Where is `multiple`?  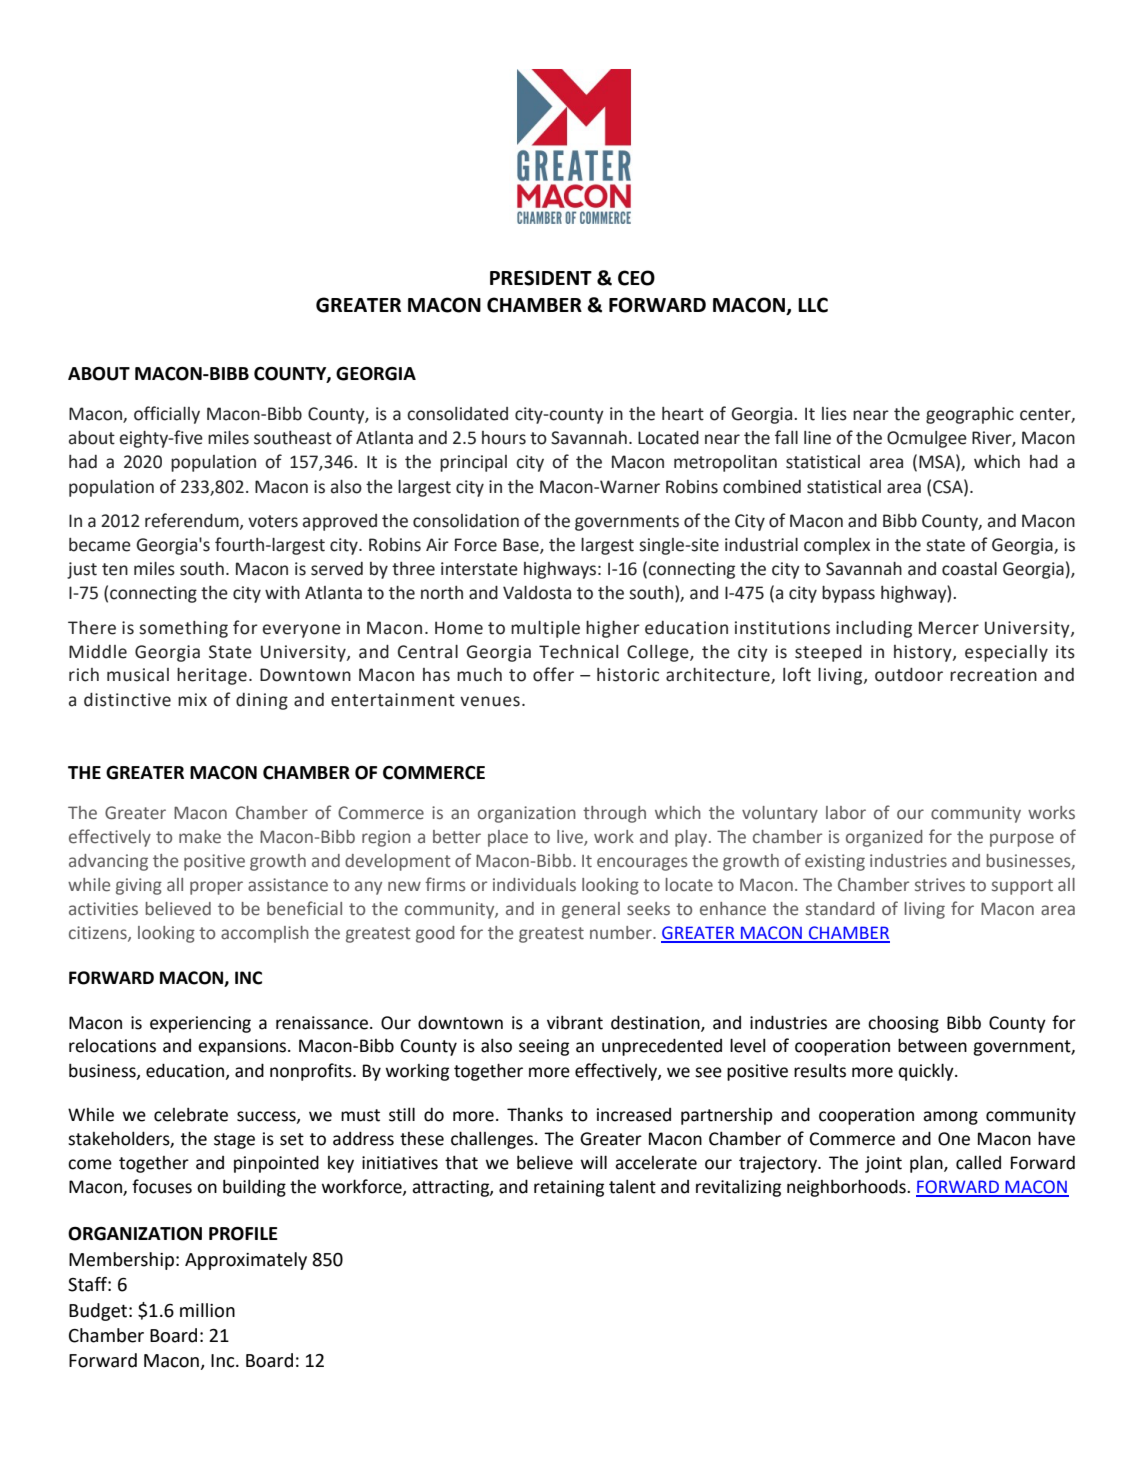 multiple is located at coordinates (545, 629).
